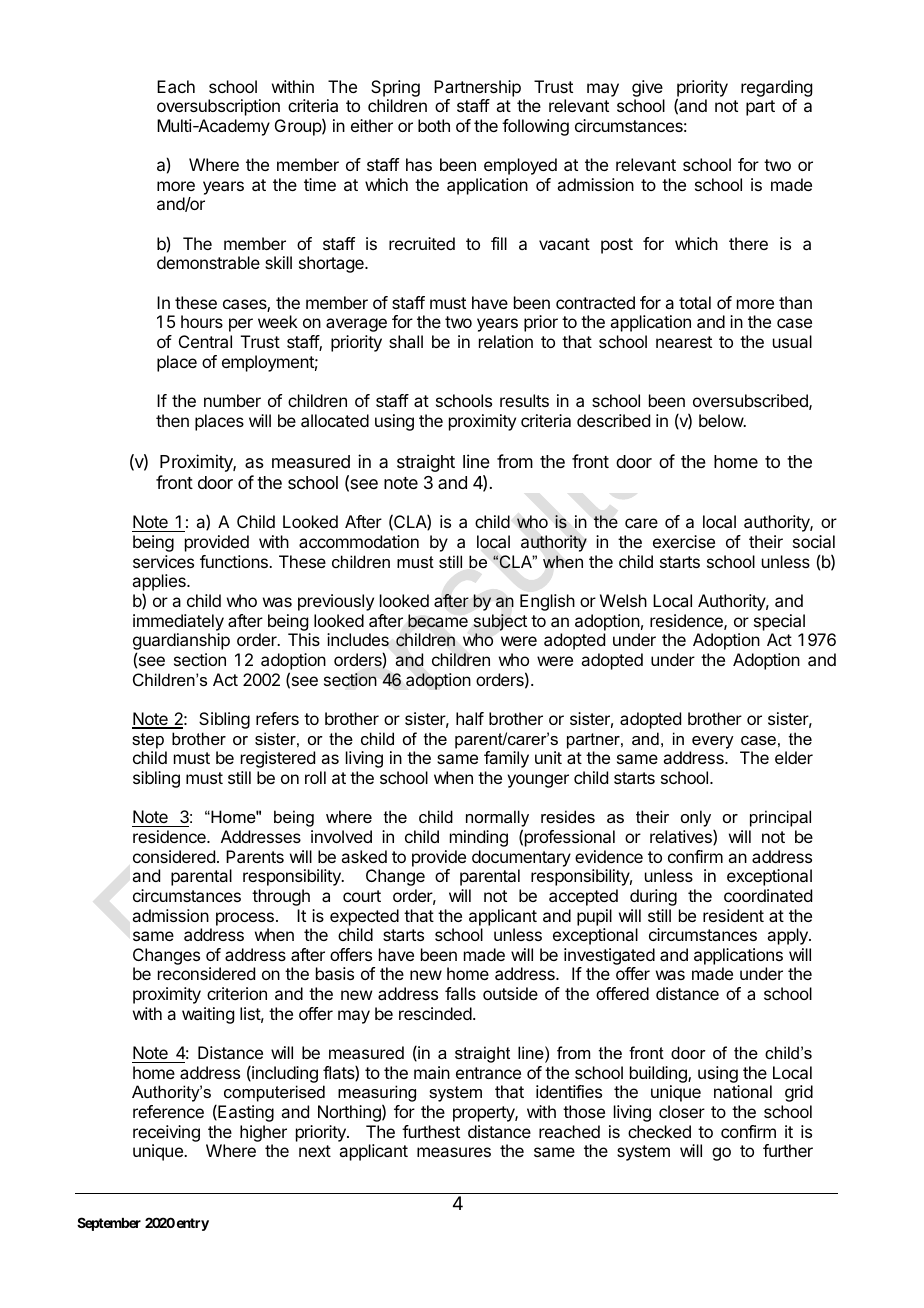  What do you see at coordinates (166, 1135) in the image?
I see `receiving` at bounding box center [166, 1135].
